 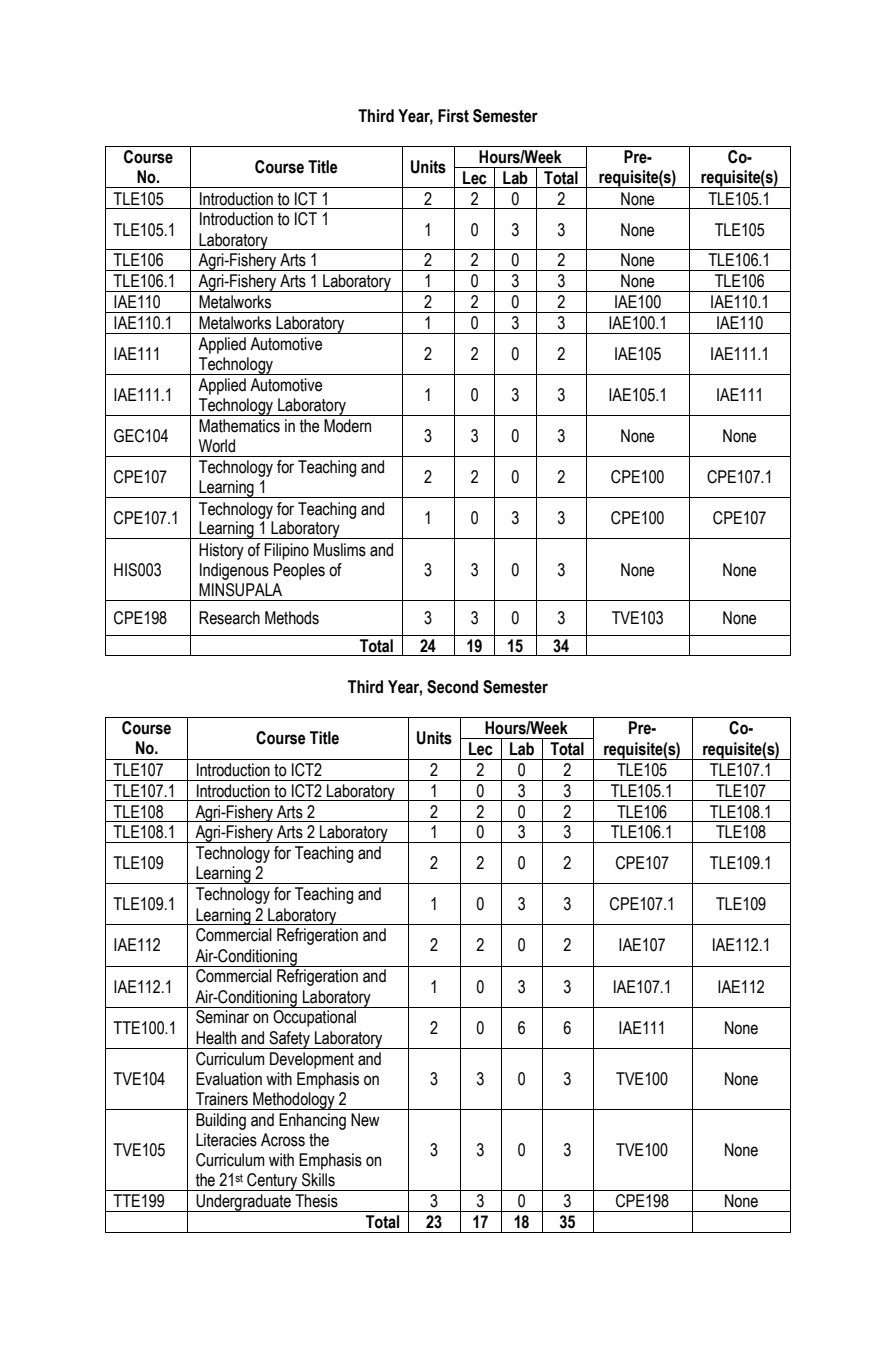 What do you see at coordinates (453, 116) in the screenshot?
I see `First` at bounding box center [453, 116].
